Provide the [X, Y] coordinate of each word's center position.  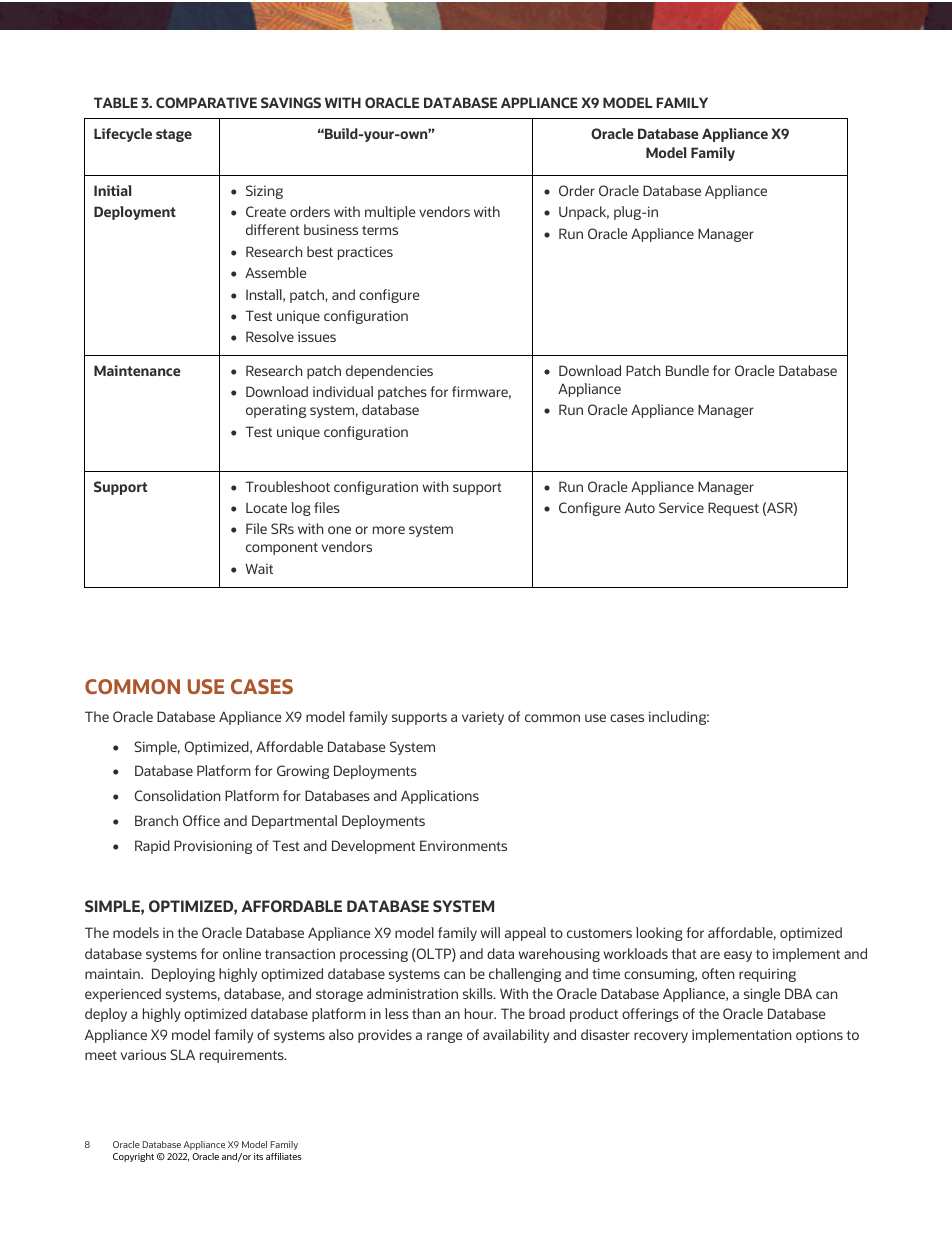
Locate [266, 508]
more [389, 530]
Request [733, 509]
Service [681, 507]
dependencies [389, 372]
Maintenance [137, 370]
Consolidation [177, 795]
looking [659, 934]
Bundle [687, 370]
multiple [390, 213]
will [490, 932]
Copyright [133, 1157]
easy [738, 956]
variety [483, 718]
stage [174, 135]
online [242, 953]
